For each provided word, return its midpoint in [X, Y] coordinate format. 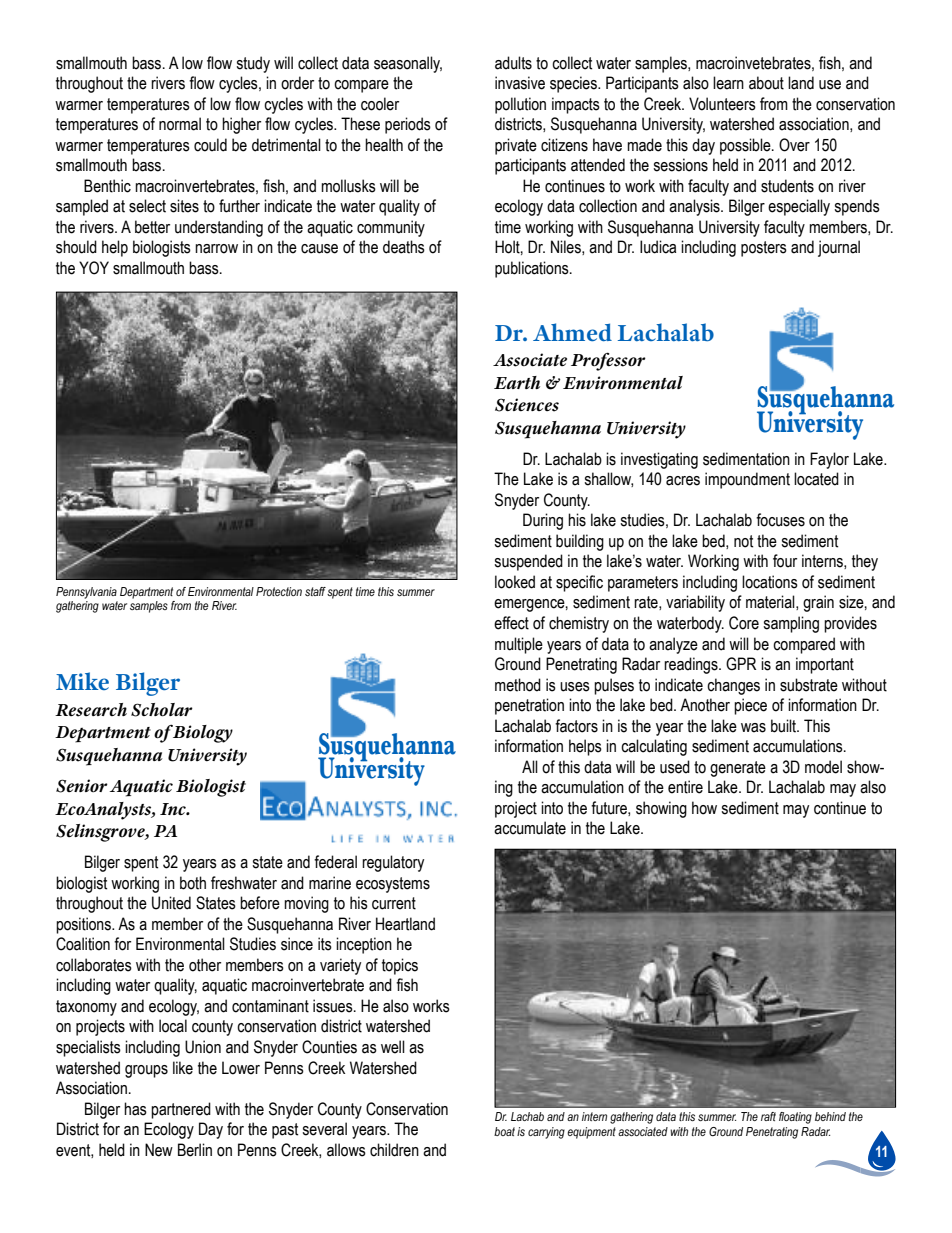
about [766, 83]
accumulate [530, 828]
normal [180, 124]
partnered [181, 1110]
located [816, 479]
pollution [520, 105]
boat [504, 1131]
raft [768, 1116]
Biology [202, 733]
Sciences [527, 405]
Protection [279, 591]
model [823, 767]
